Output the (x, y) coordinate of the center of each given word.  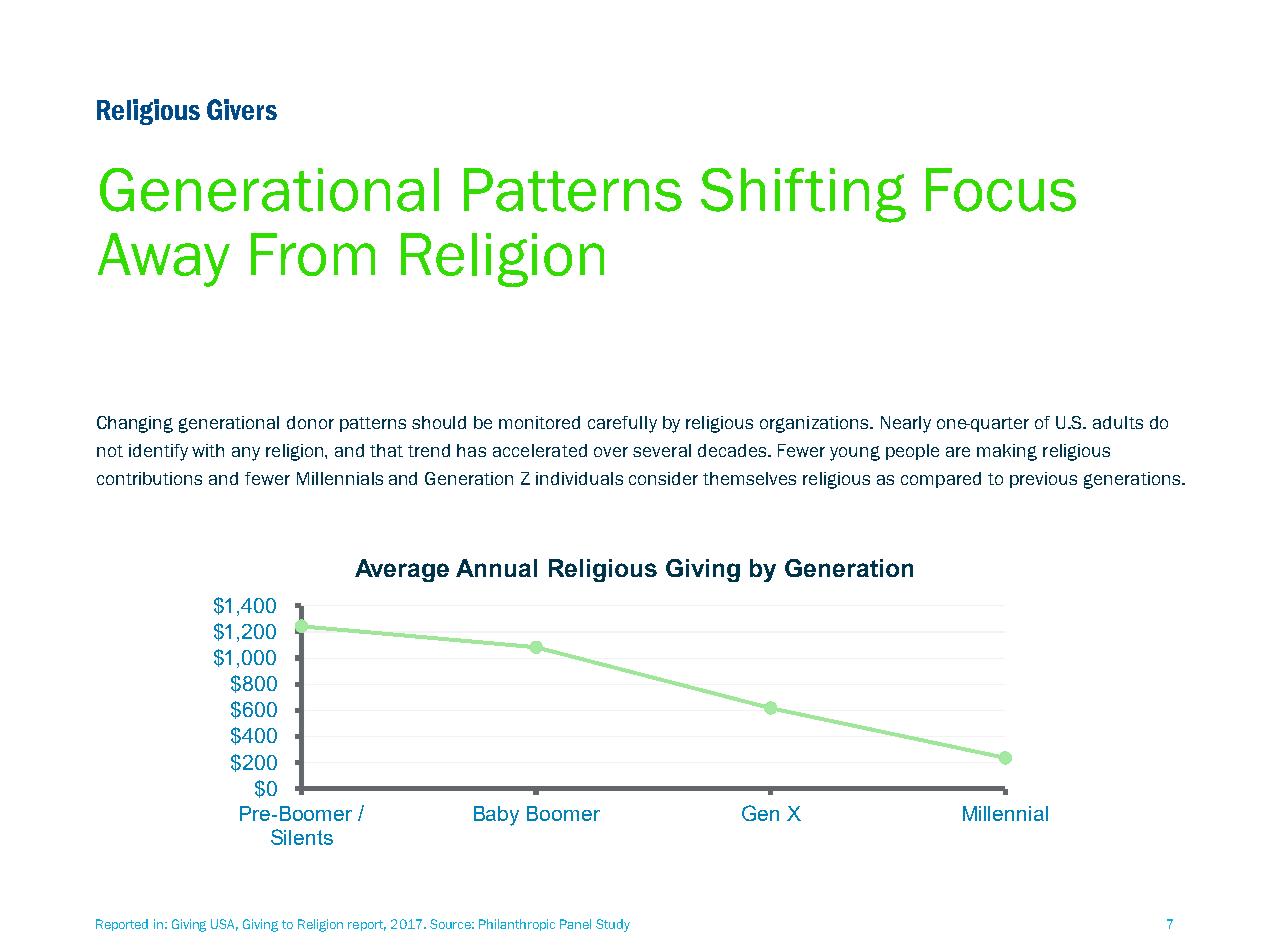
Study (613, 925)
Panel (575, 924)
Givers (242, 109)
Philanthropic (517, 925)
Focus (1001, 190)
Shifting (803, 195)
